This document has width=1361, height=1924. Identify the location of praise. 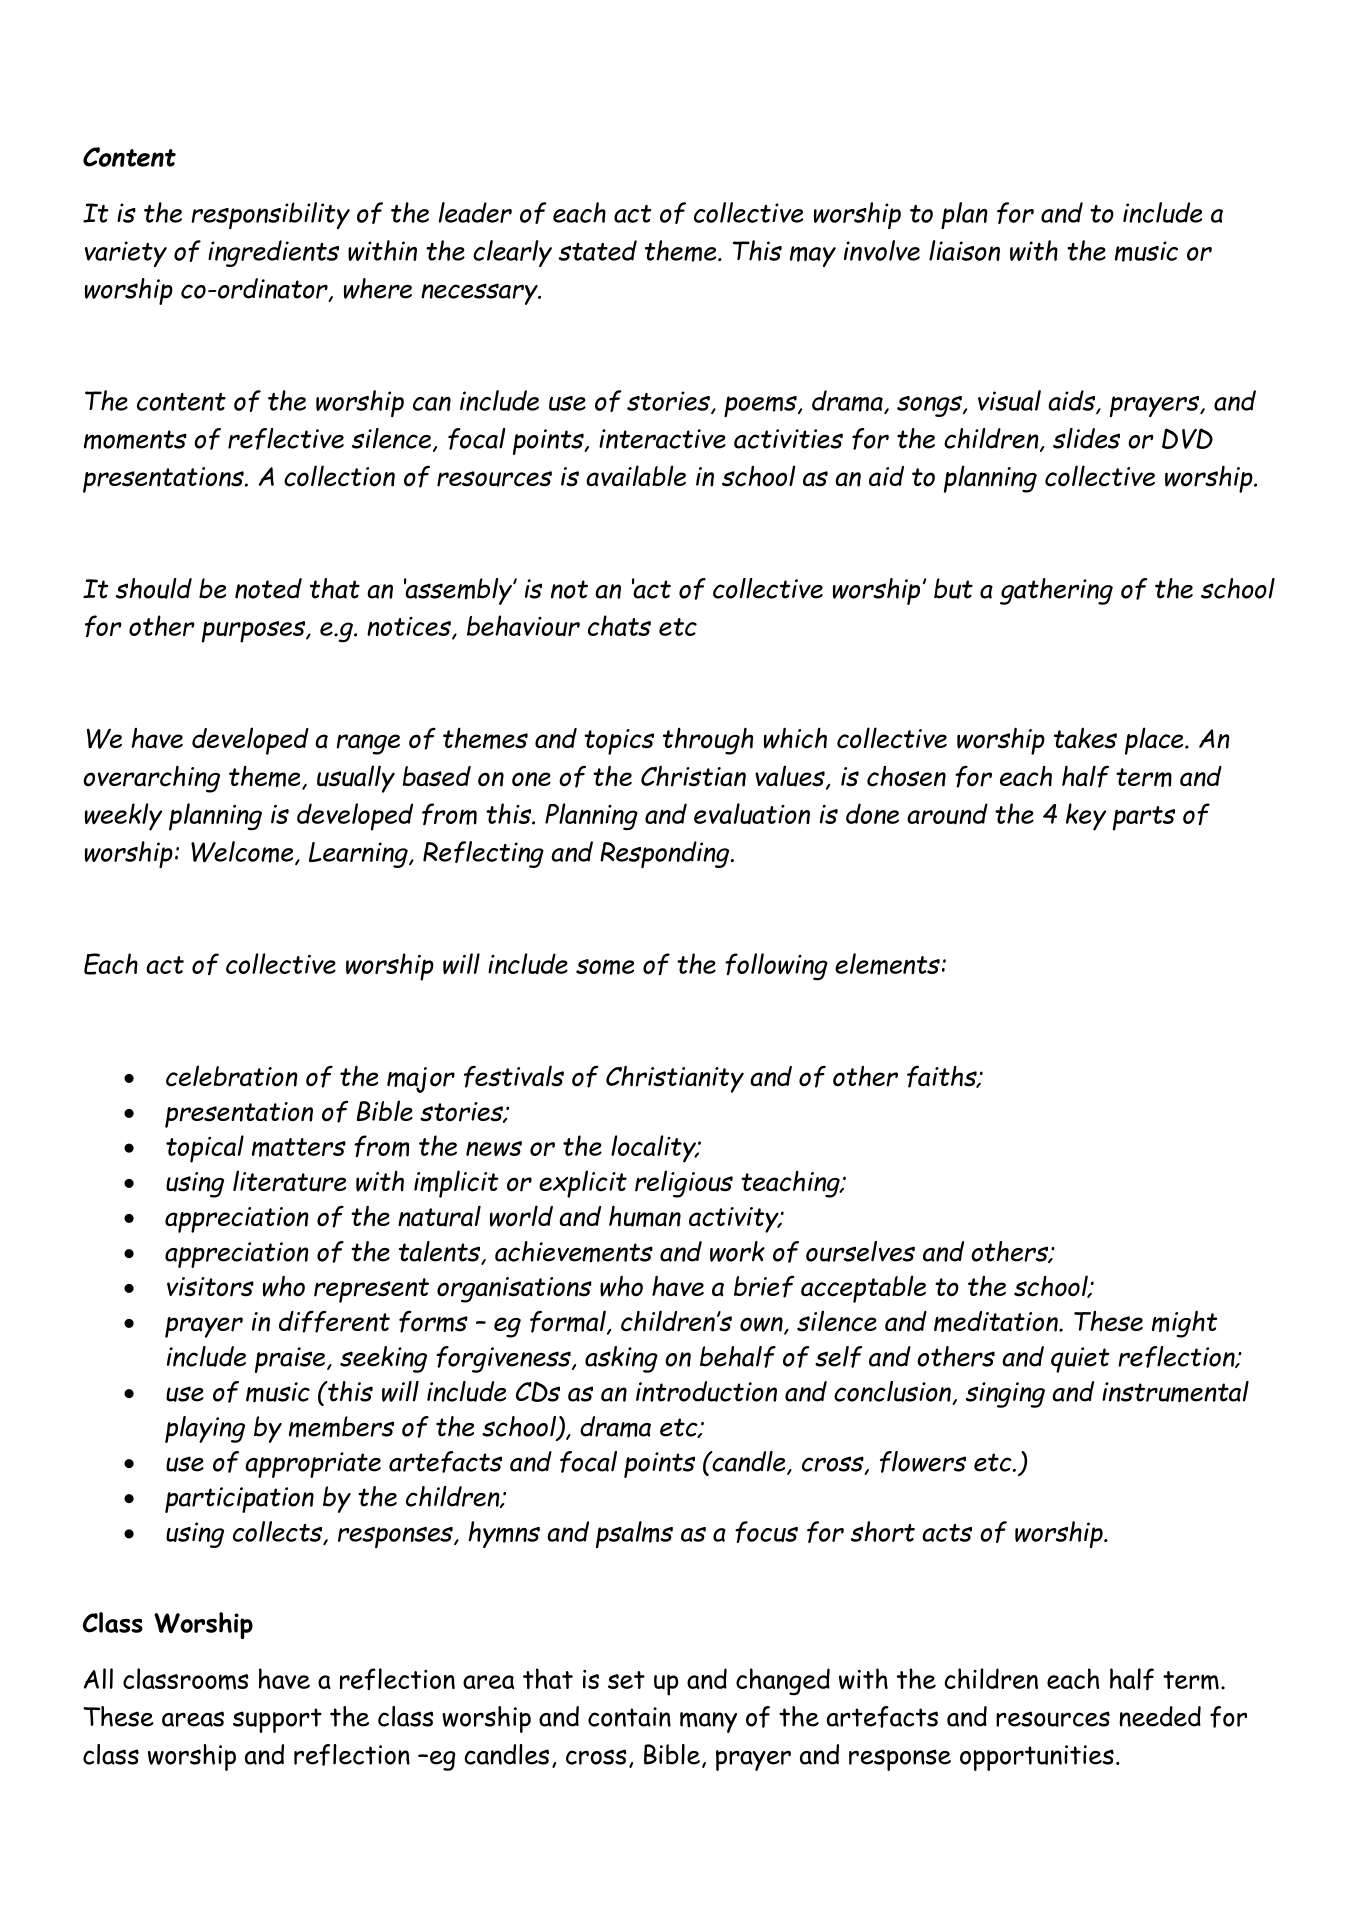
(291, 1360).
